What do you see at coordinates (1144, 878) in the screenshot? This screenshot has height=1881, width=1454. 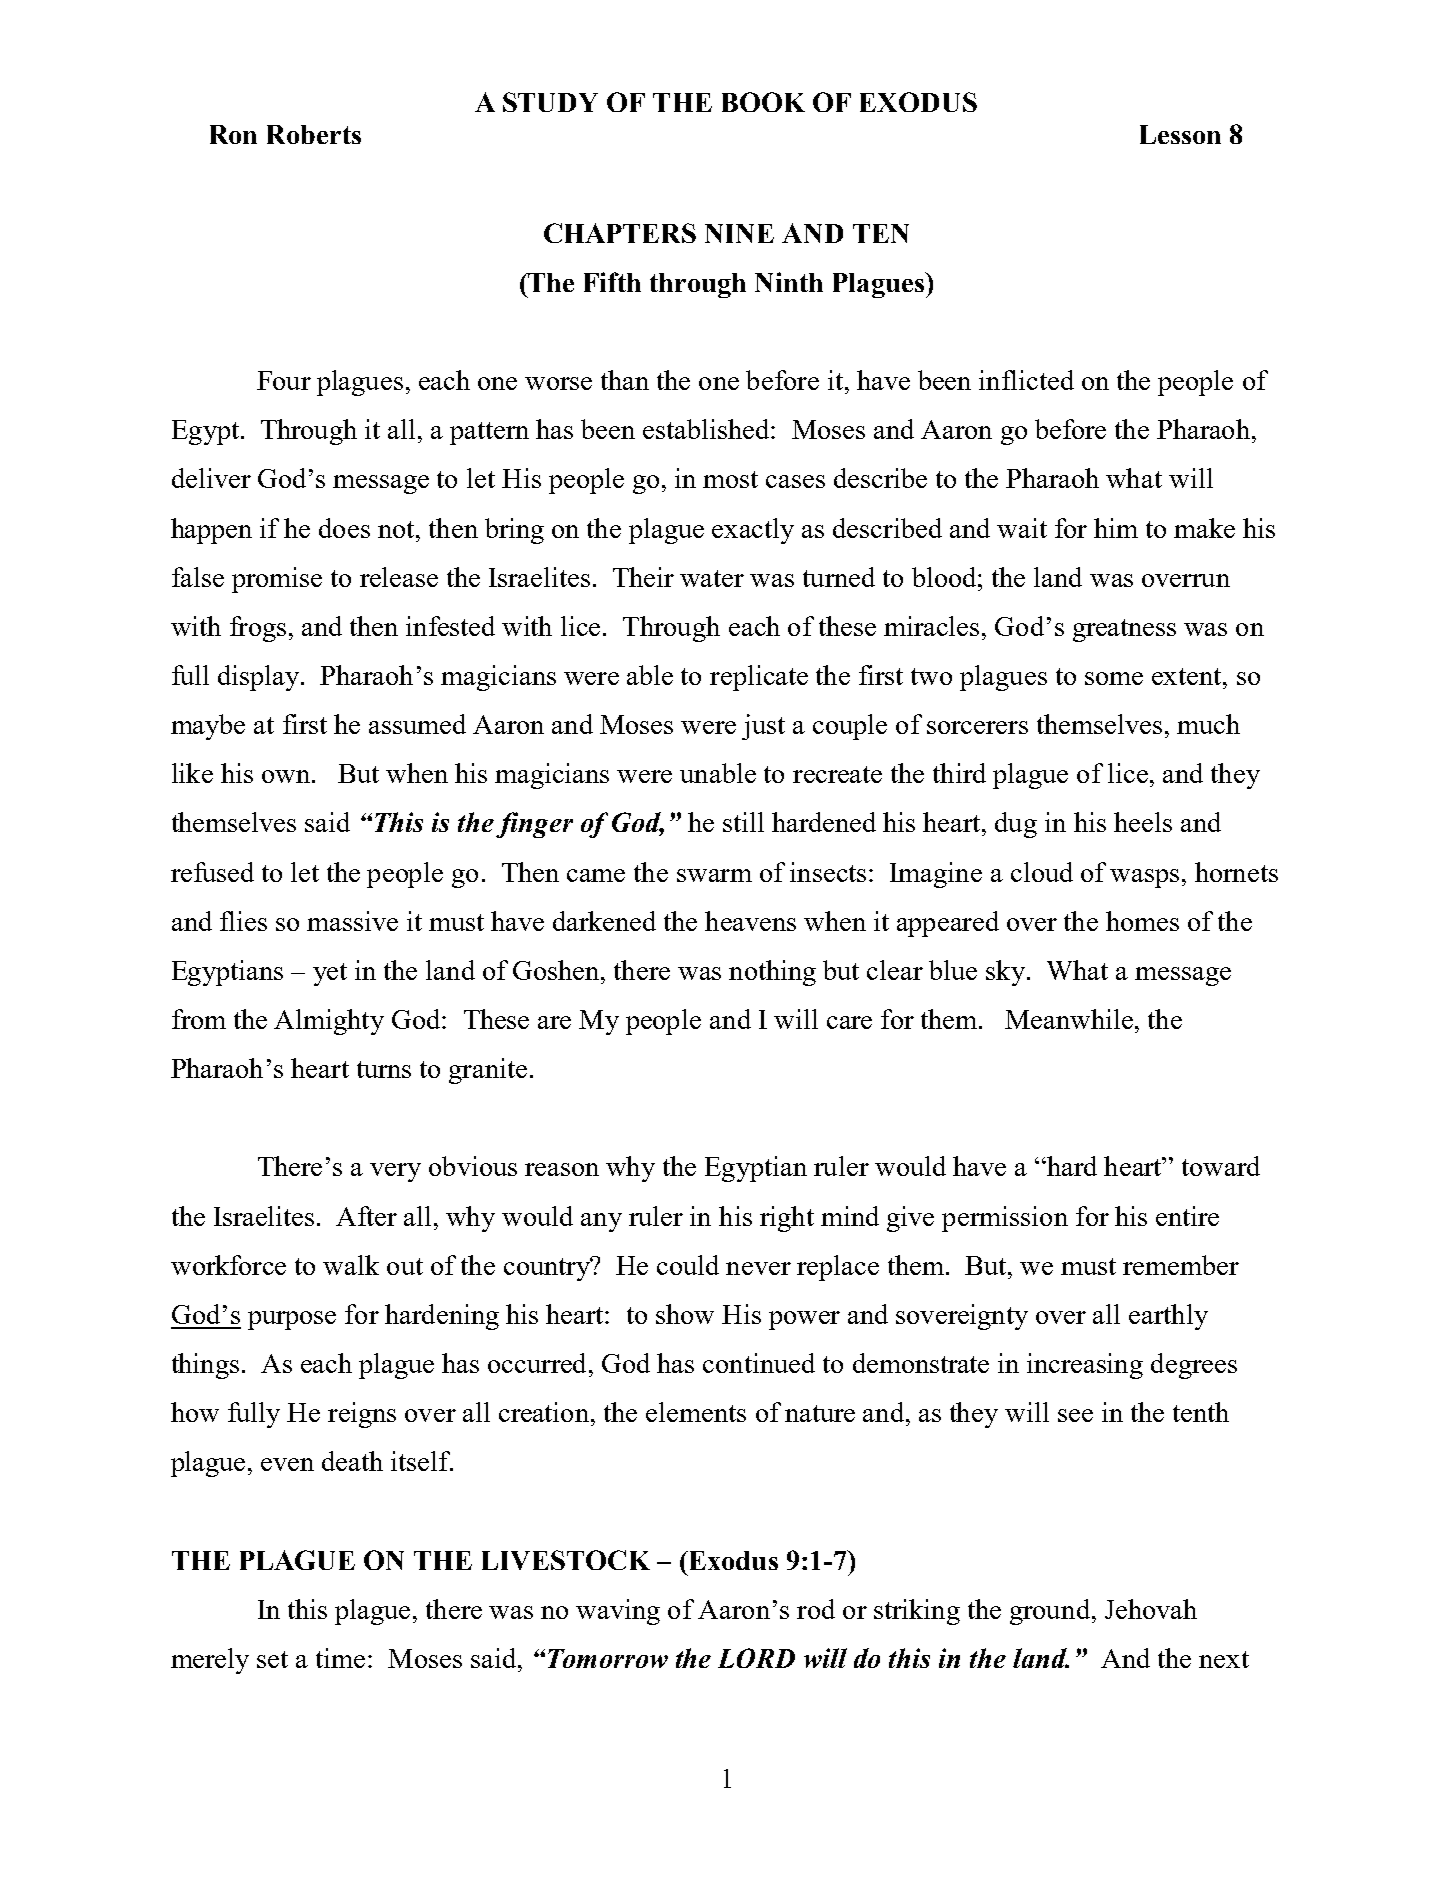 I see `wasps` at bounding box center [1144, 878].
